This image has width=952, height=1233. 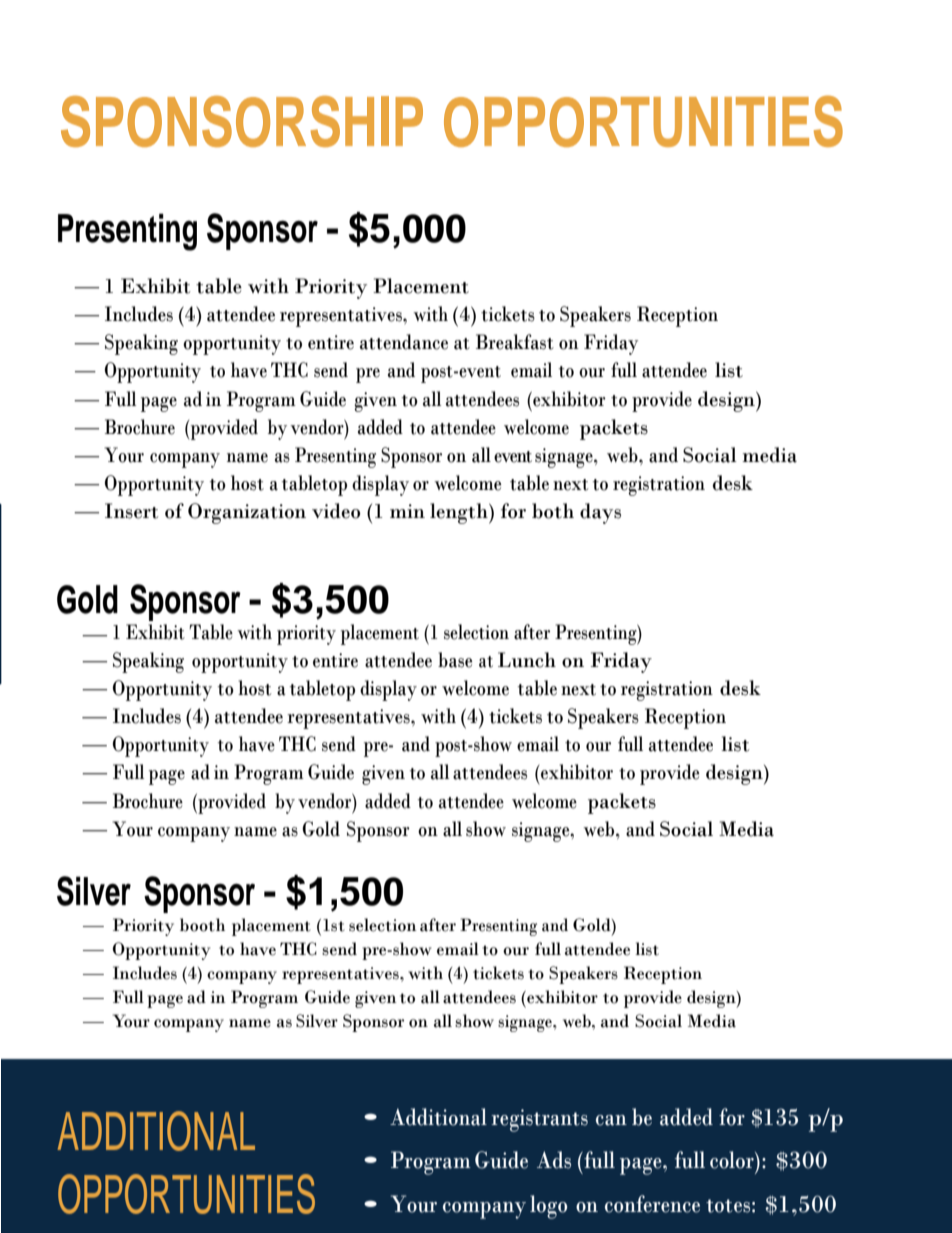 I want to click on logo, so click(x=548, y=1207).
